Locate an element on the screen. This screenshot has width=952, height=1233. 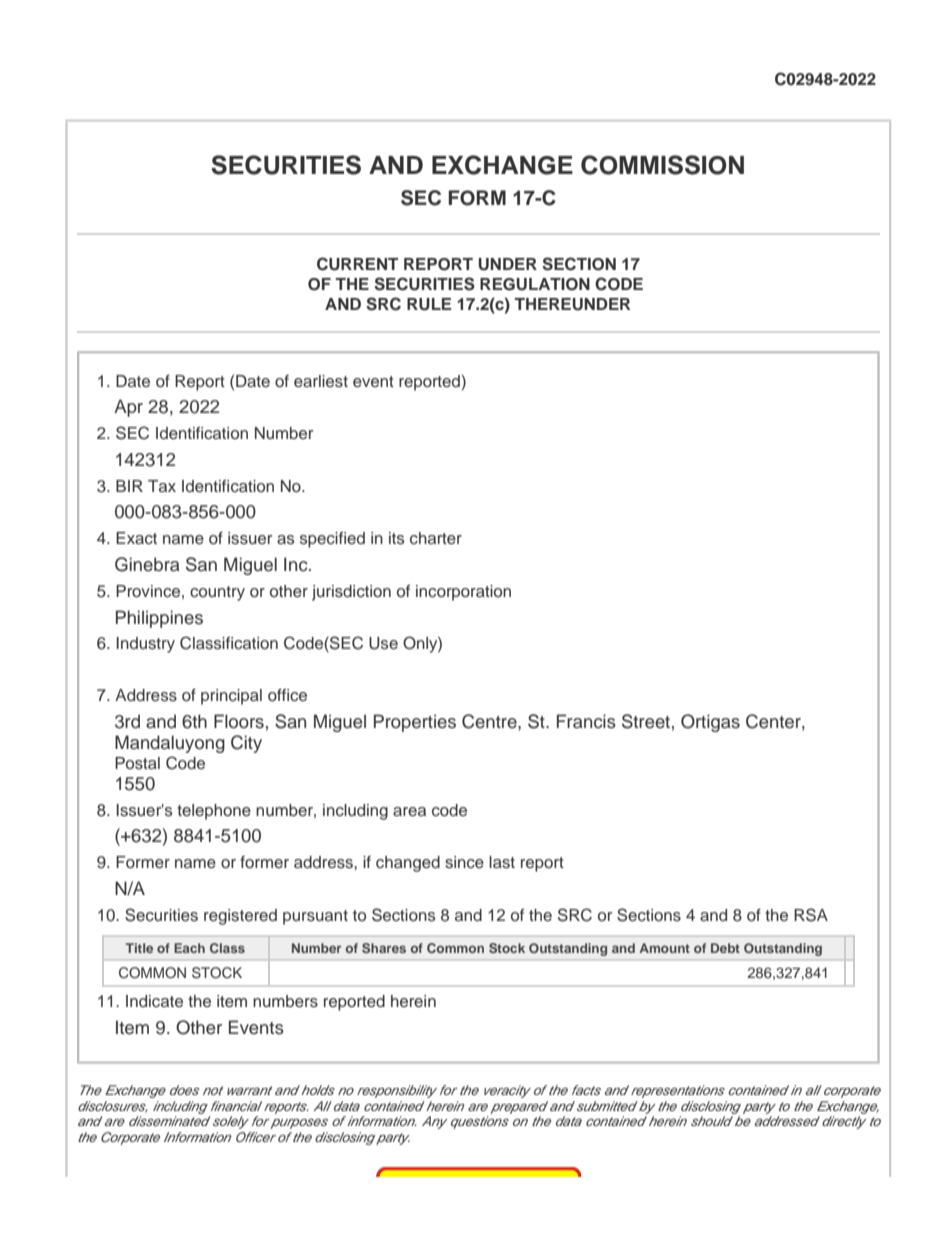
COMMISSION is located at coordinates (662, 165).
